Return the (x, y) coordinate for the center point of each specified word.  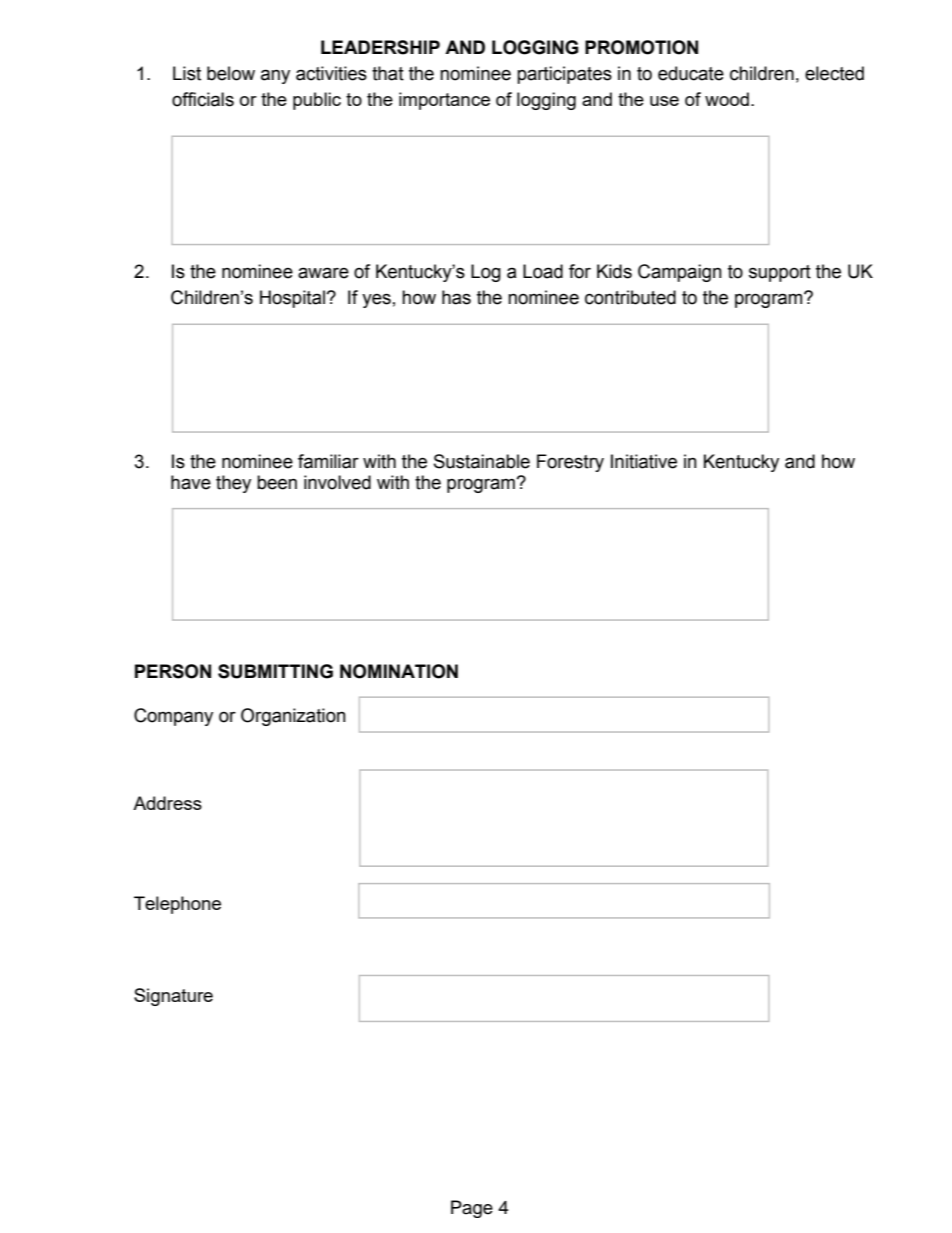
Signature (173, 997)
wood (727, 99)
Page (472, 1209)
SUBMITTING (275, 671)
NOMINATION (399, 671)
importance (444, 101)
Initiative (644, 461)
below (231, 73)
